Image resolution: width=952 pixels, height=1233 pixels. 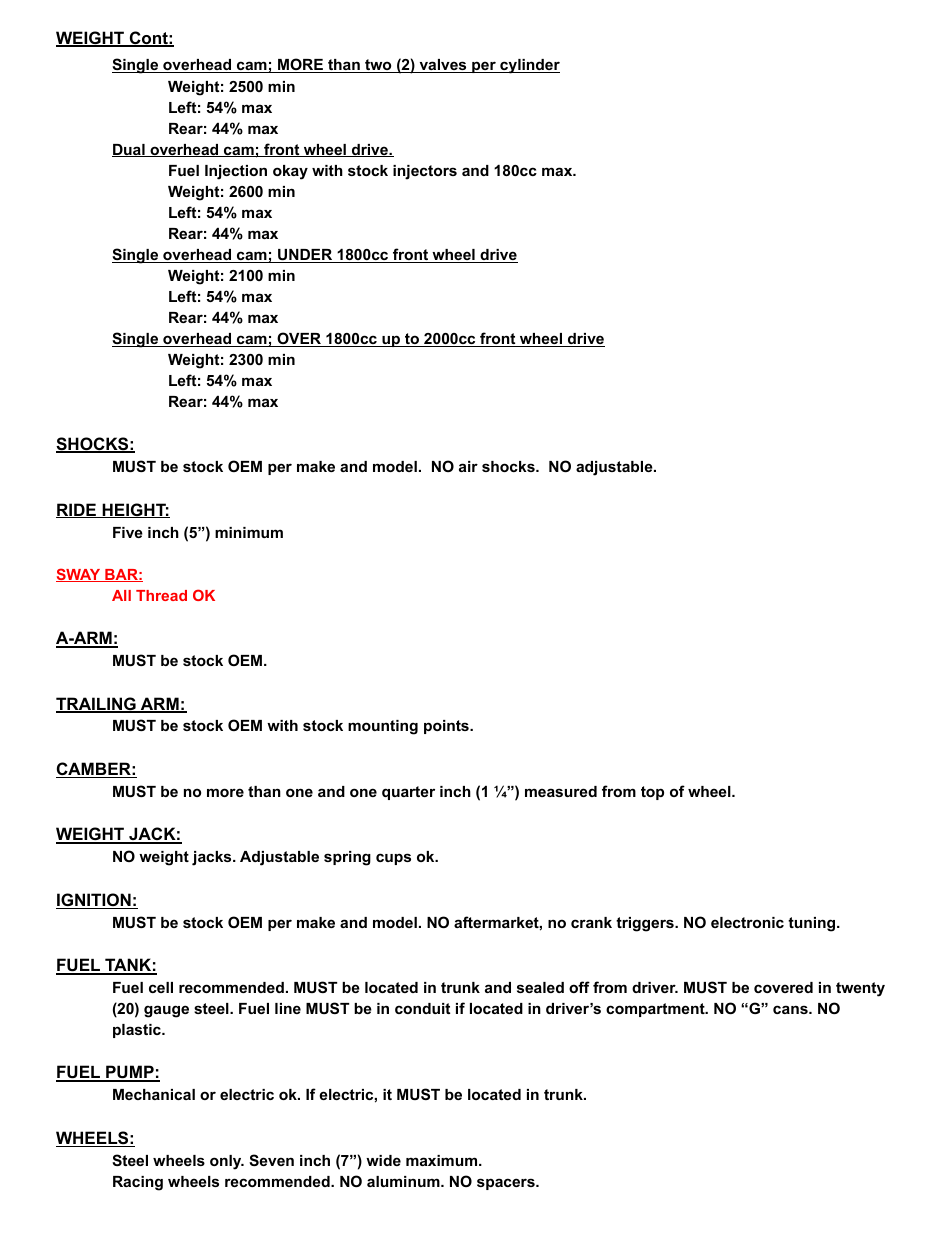 What do you see at coordinates (129, 150) in the screenshot?
I see `Dual` at bounding box center [129, 150].
